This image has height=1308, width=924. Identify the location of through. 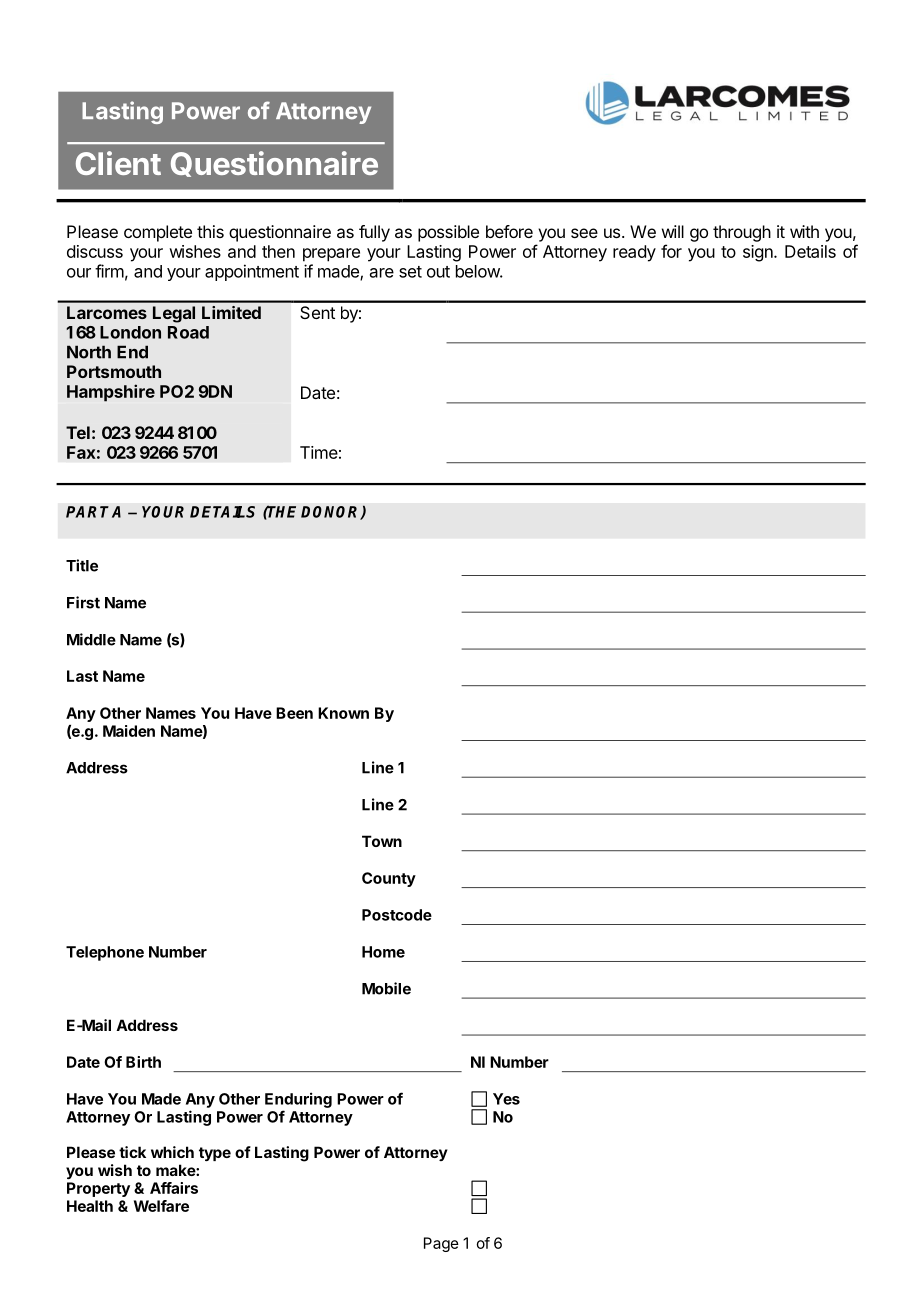
(742, 233).
